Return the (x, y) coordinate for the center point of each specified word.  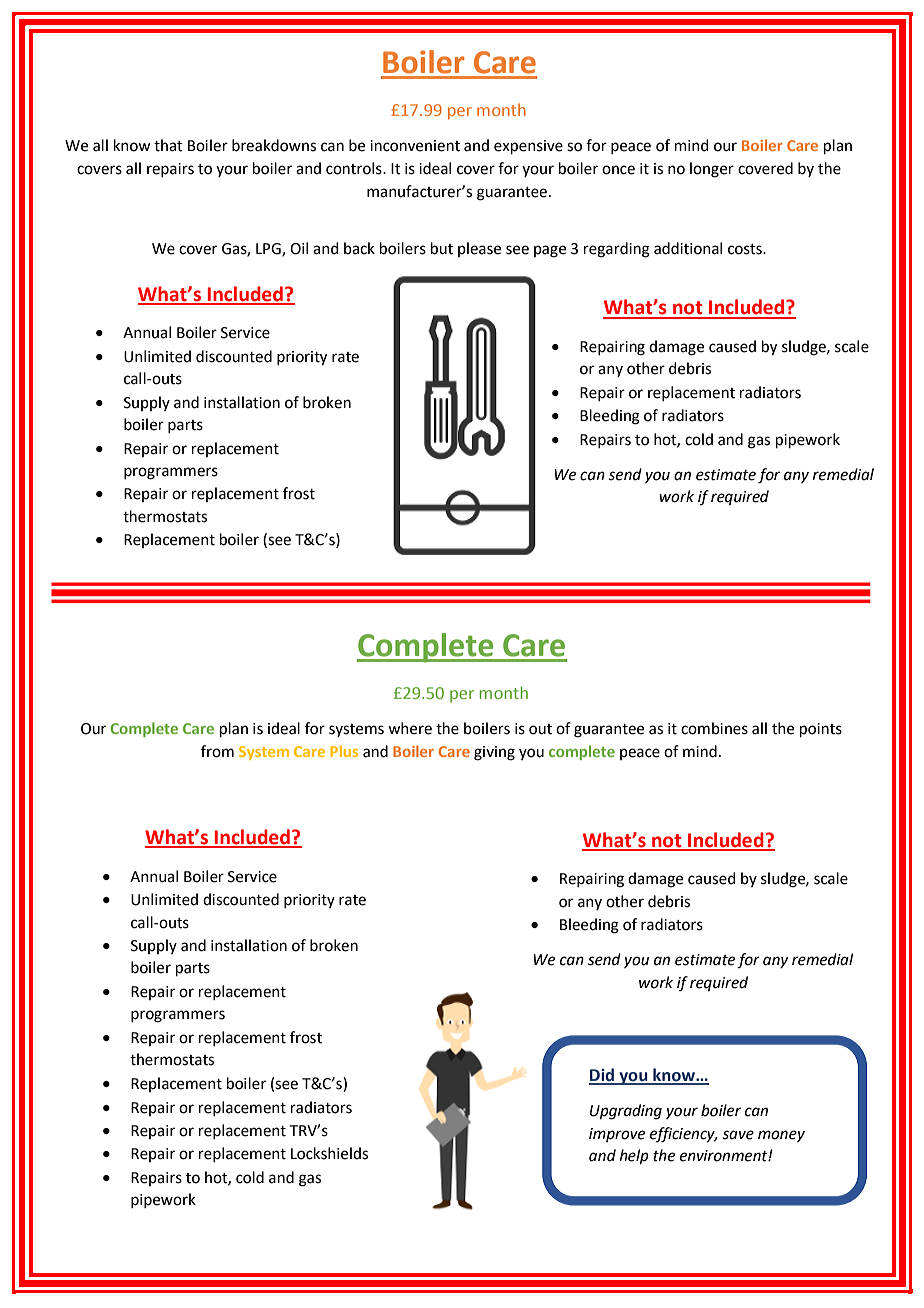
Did (603, 1076)
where (410, 728)
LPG (269, 250)
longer (712, 170)
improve (617, 1135)
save (738, 1135)
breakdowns (274, 145)
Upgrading (626, 1112)
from (217, 751)
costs (746, 249)
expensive (528, 147)
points (821, 730)
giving (494, 753)
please (479, 249)
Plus (344, 751)
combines (714, 728)
